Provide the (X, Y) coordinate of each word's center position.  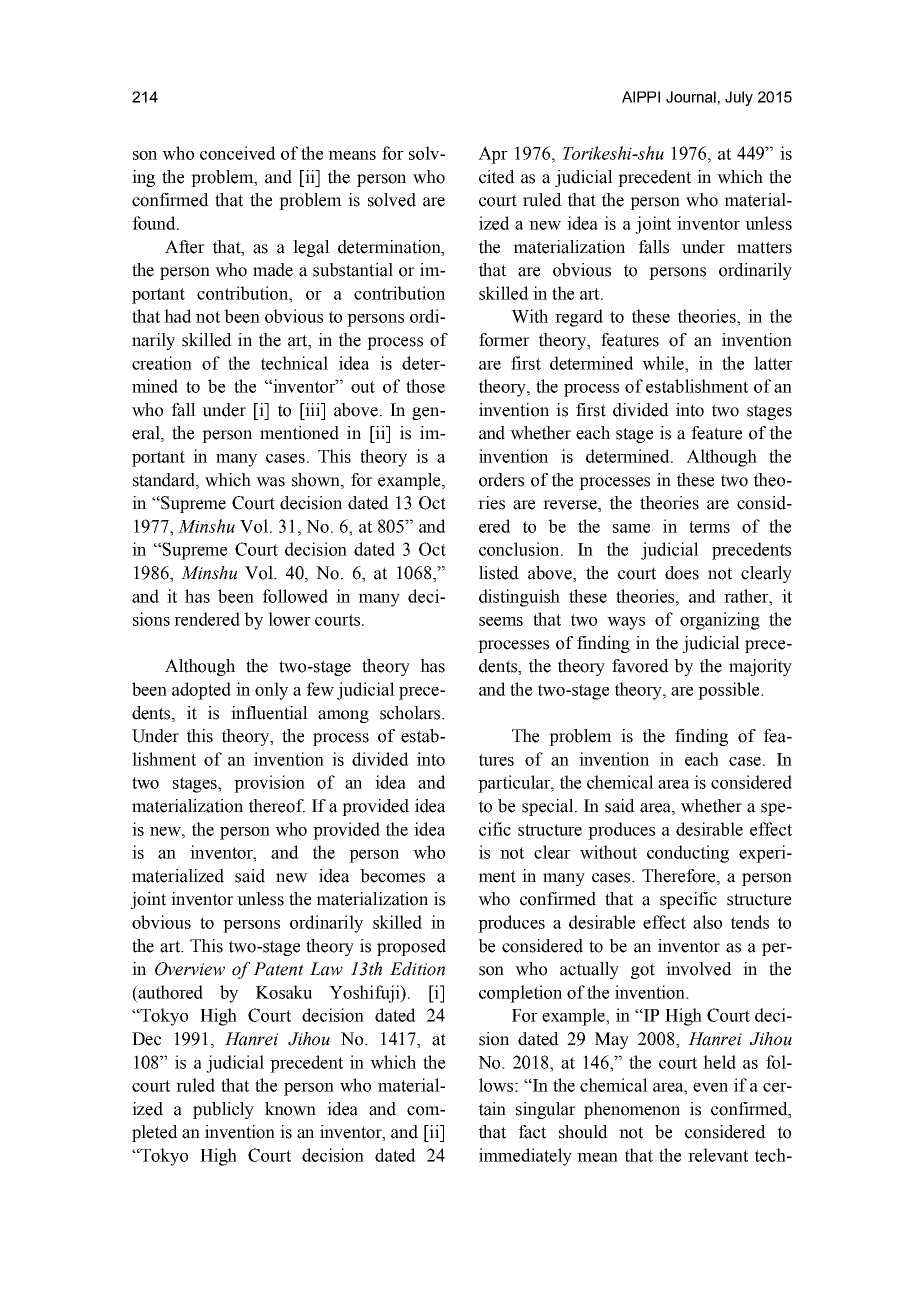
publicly (223, 1110)
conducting (688, 854)
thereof (277, 806)
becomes (392, 876)
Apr (493, 155)
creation (162, 363)
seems (501, 621)
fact (532, 1132)
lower (289, 619)
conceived (238, 153)
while (664, 363)
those (425, 386)
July (739, 98)
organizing (720, 621)
